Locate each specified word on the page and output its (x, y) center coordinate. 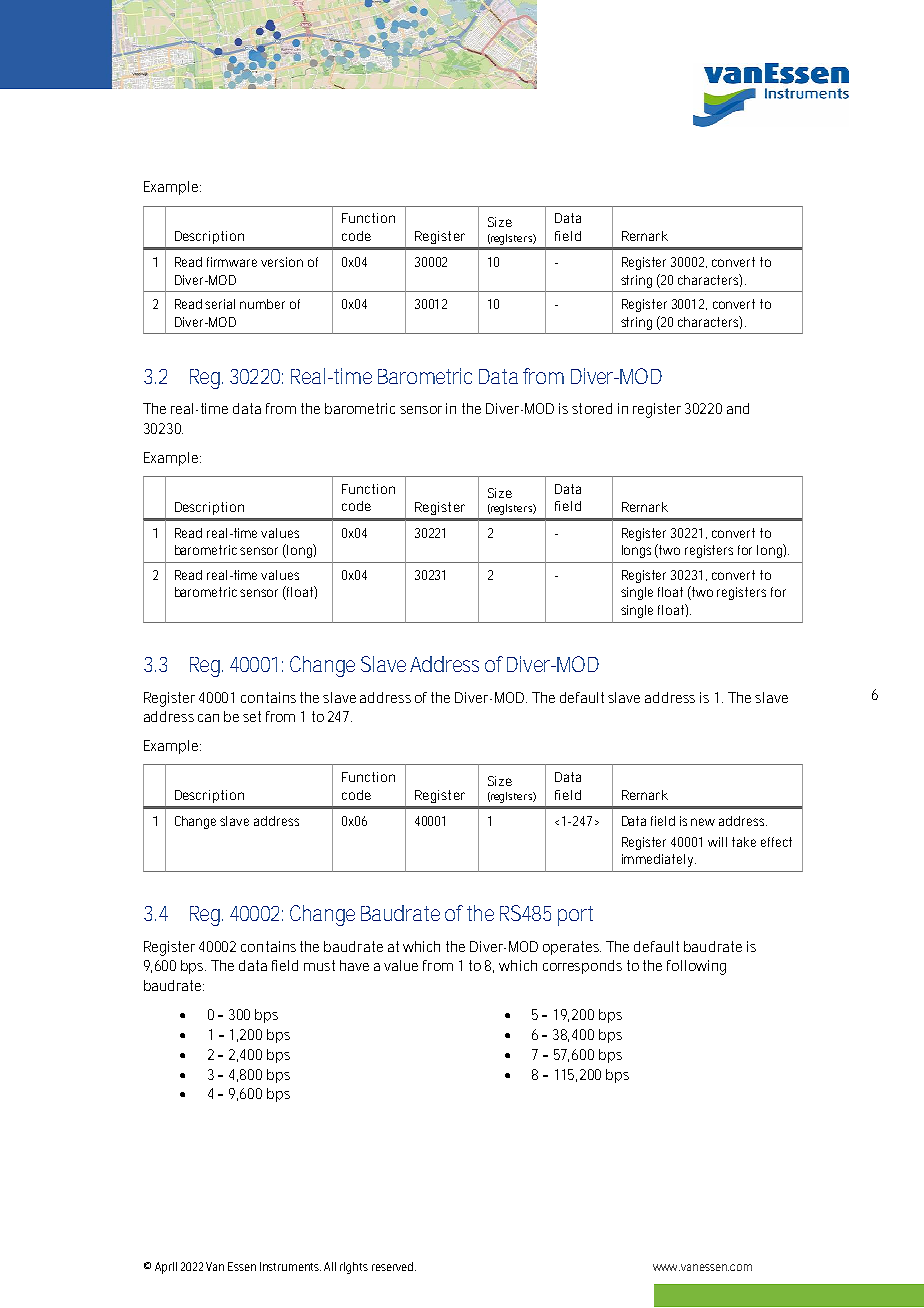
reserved (394, 1266)
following (696, 967)
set (252, 716)
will (717, 842)
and (738, 408)
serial (220, 304)
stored (592, 408)
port (575, 916)
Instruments (290, 1266)
